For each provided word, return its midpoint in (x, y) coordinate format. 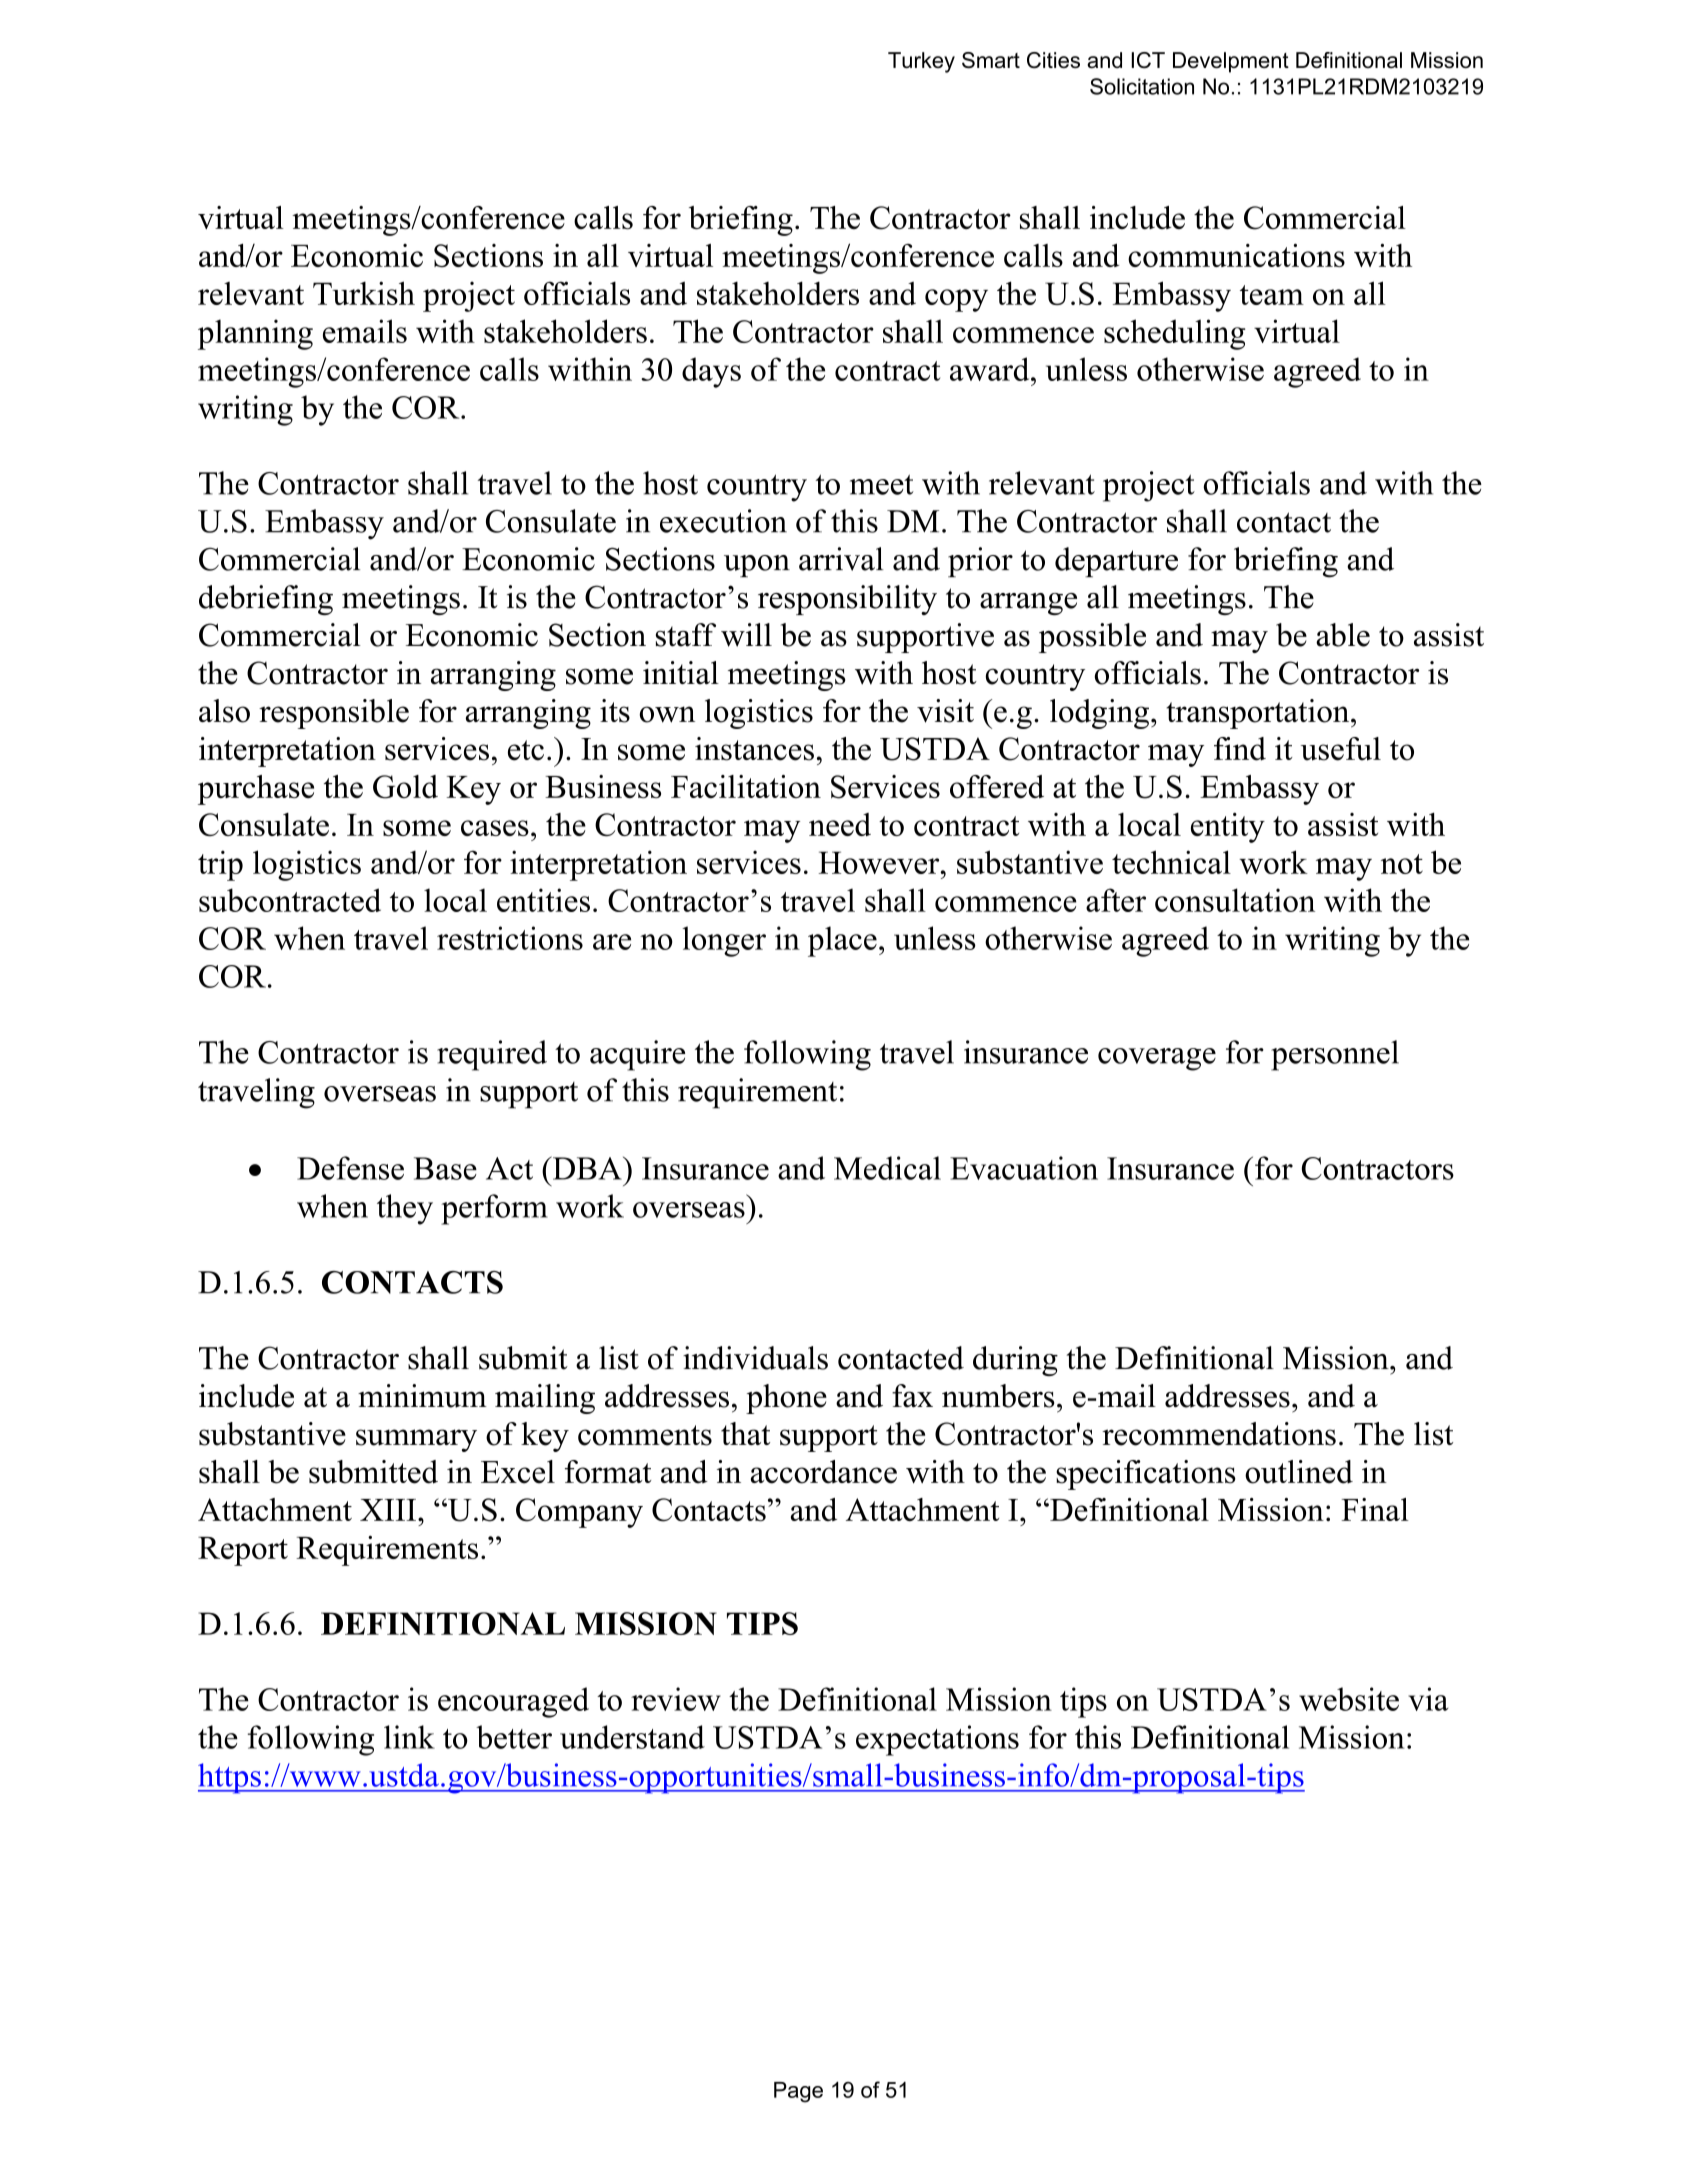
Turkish (364, 293)
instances (754, 749)
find (1240, 749)
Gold (405, 787)
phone (786, 1399)
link (409, 1737)
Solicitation (1142, 86)
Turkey (921, 62)
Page (798, 2092)
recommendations (1219, 1434)
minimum (422, 1396)
